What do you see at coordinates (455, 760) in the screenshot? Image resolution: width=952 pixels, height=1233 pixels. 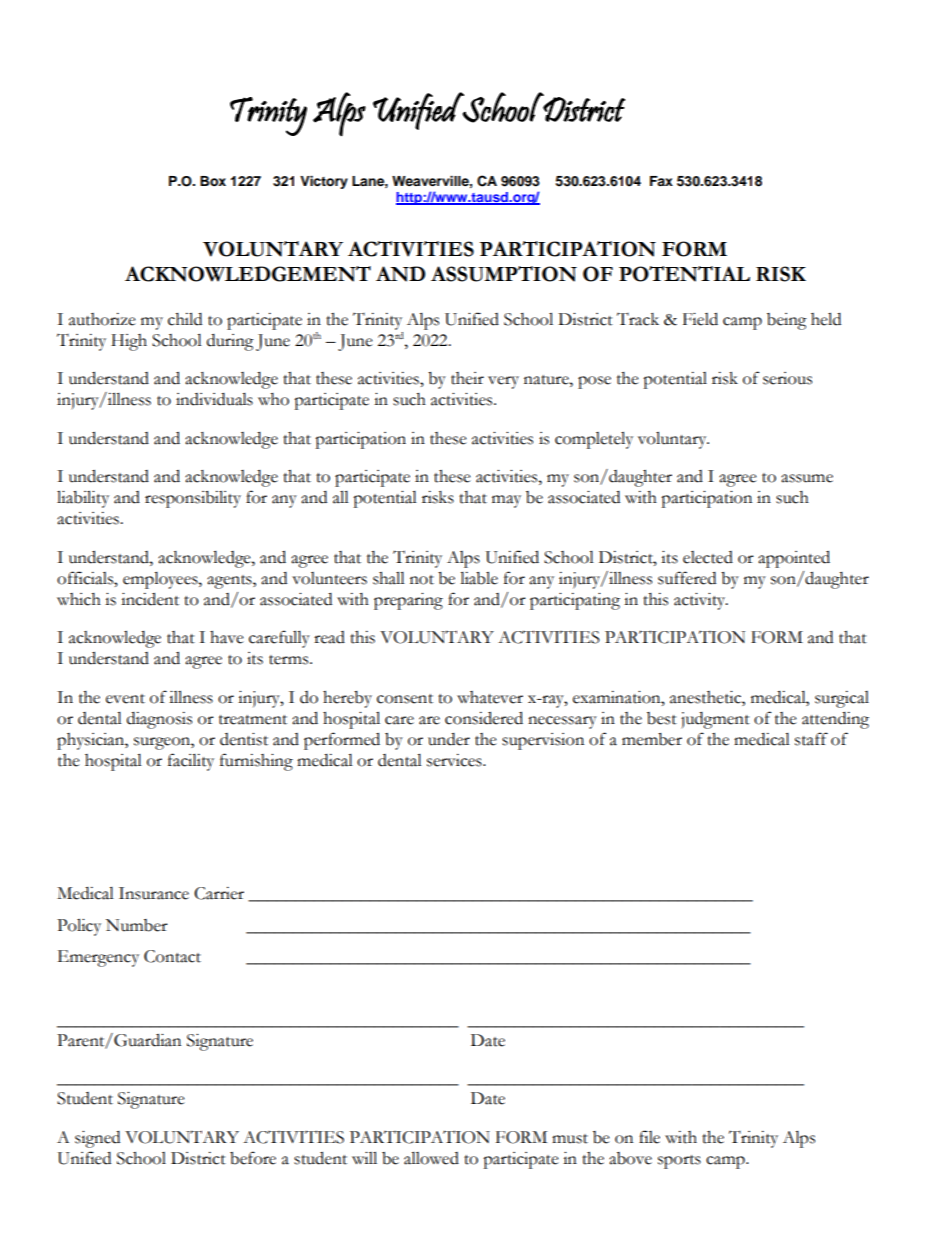 I see `services` at bounding box center [455, 760].
